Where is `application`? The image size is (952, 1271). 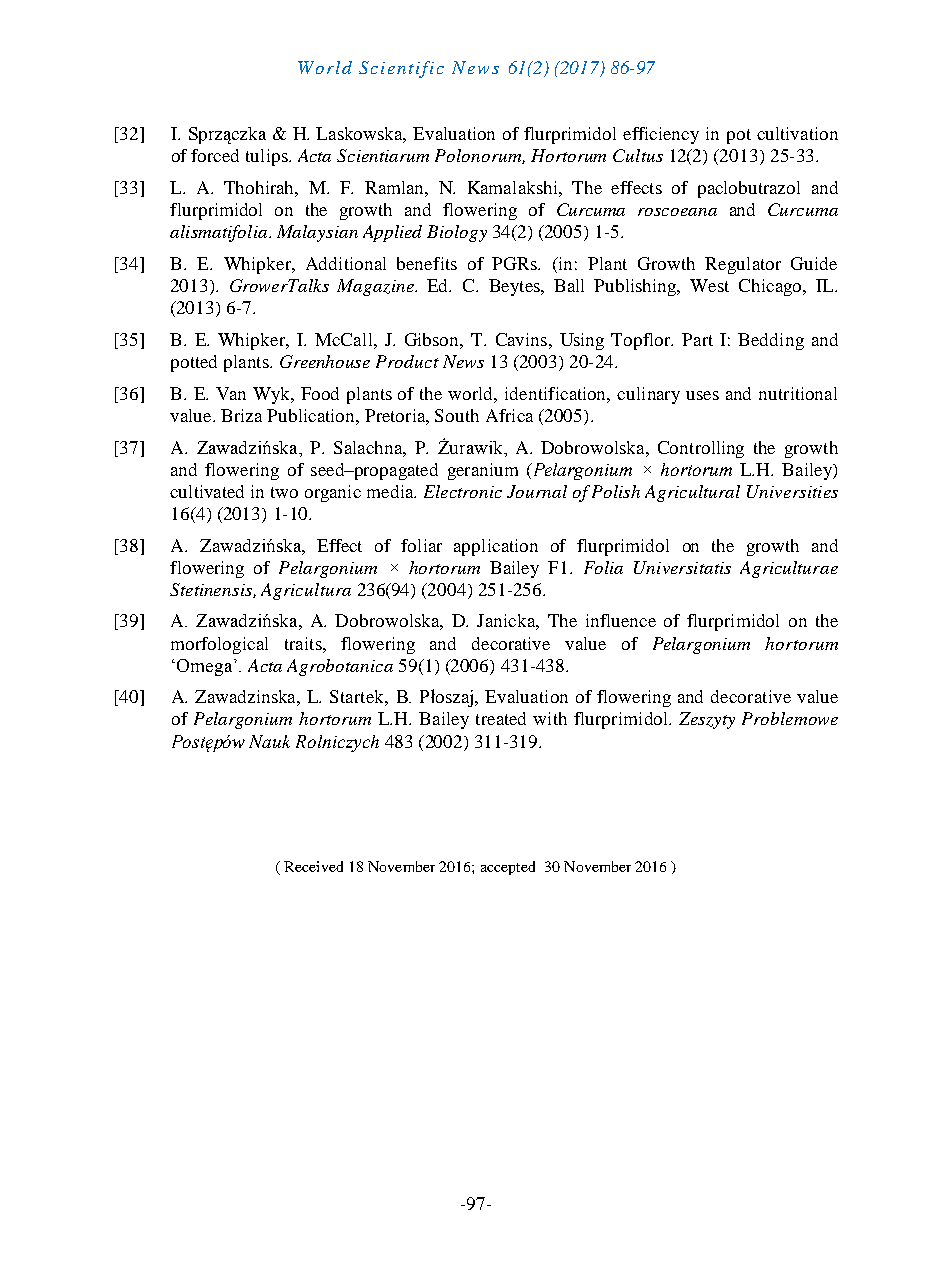 application is located at coordinates (496, 547).
